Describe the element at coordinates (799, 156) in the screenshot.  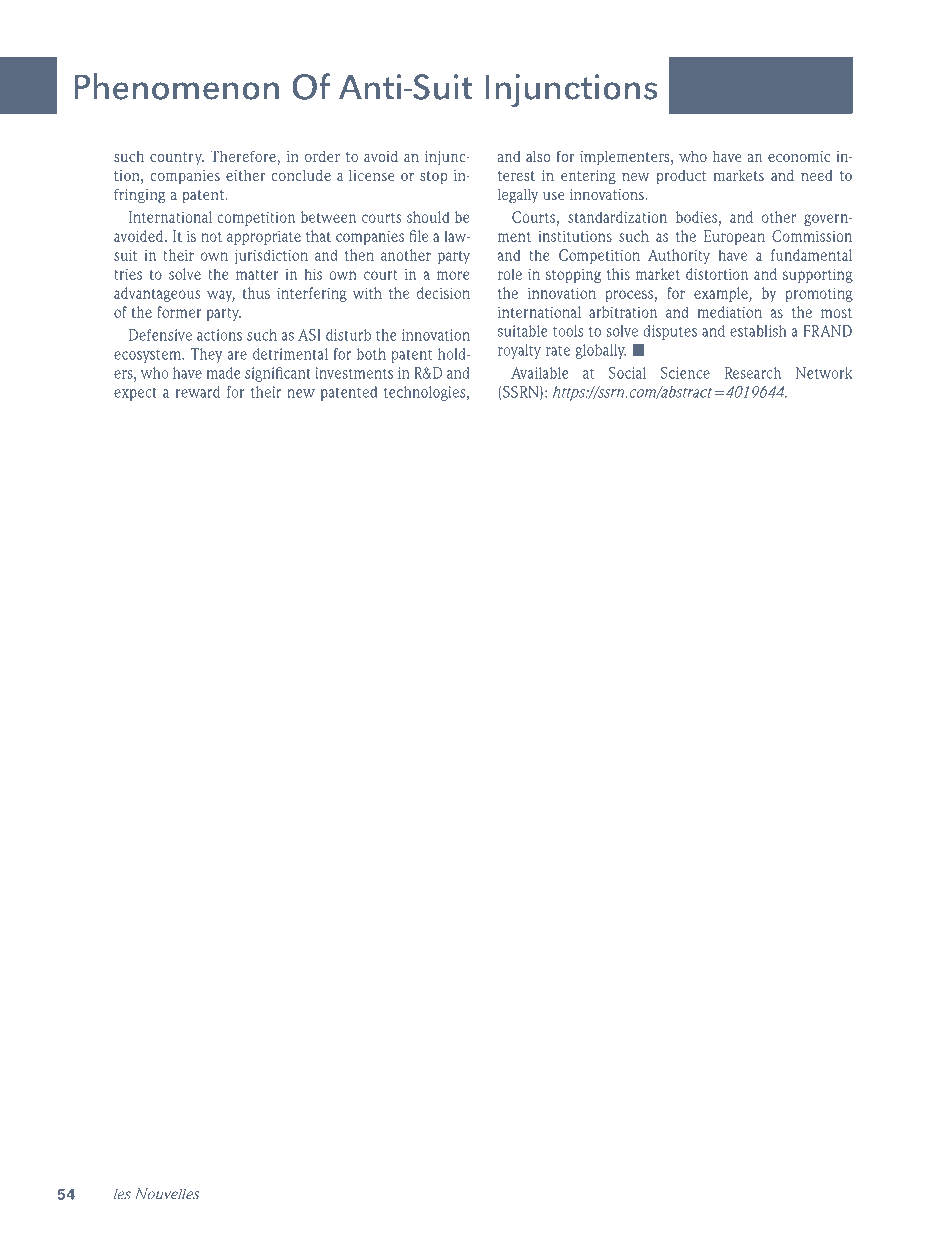
I see `economic` at that location.
